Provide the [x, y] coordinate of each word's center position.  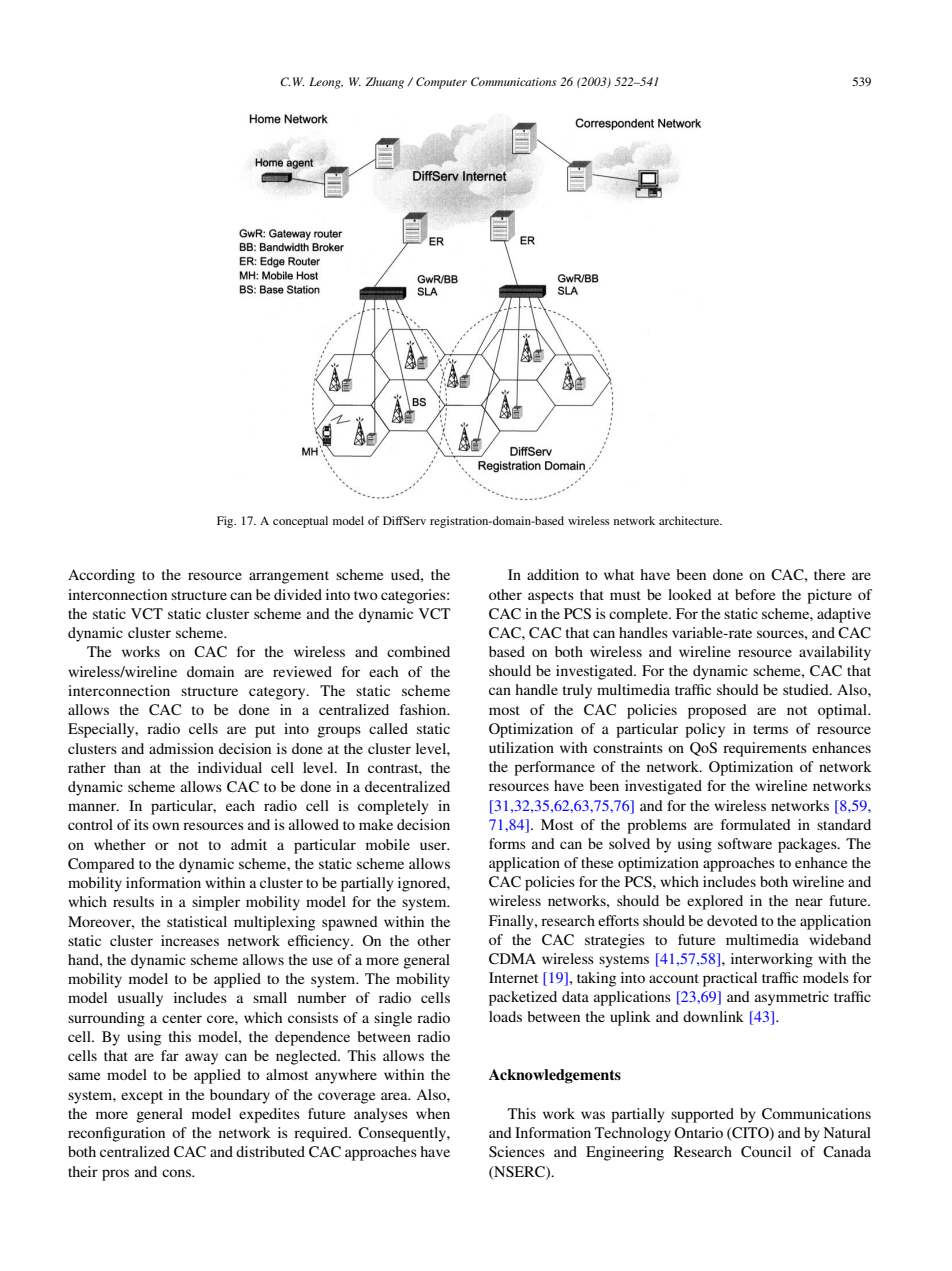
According [101, 576]
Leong [326, 83]
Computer [441, 83]
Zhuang [384, 83]
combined [418, 651]
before [755, 594]
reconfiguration [116, 1134]
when [433, 1113]
